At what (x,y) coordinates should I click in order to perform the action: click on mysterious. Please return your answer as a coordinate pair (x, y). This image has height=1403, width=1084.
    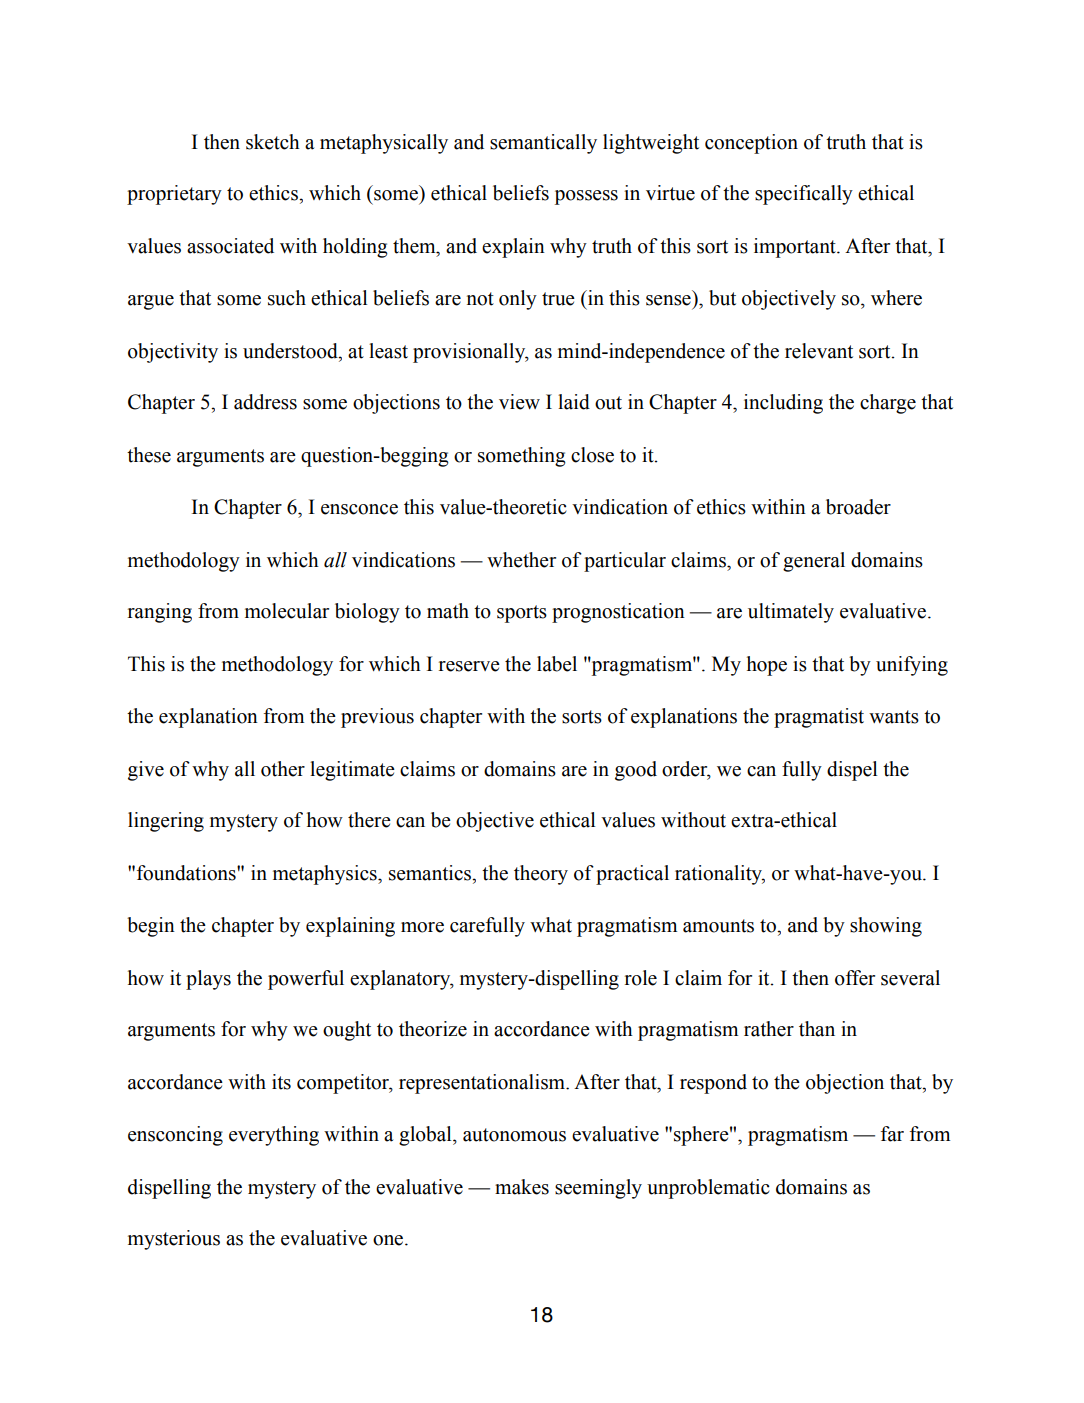
    Looking at the image, I should click on (174, 1240).
